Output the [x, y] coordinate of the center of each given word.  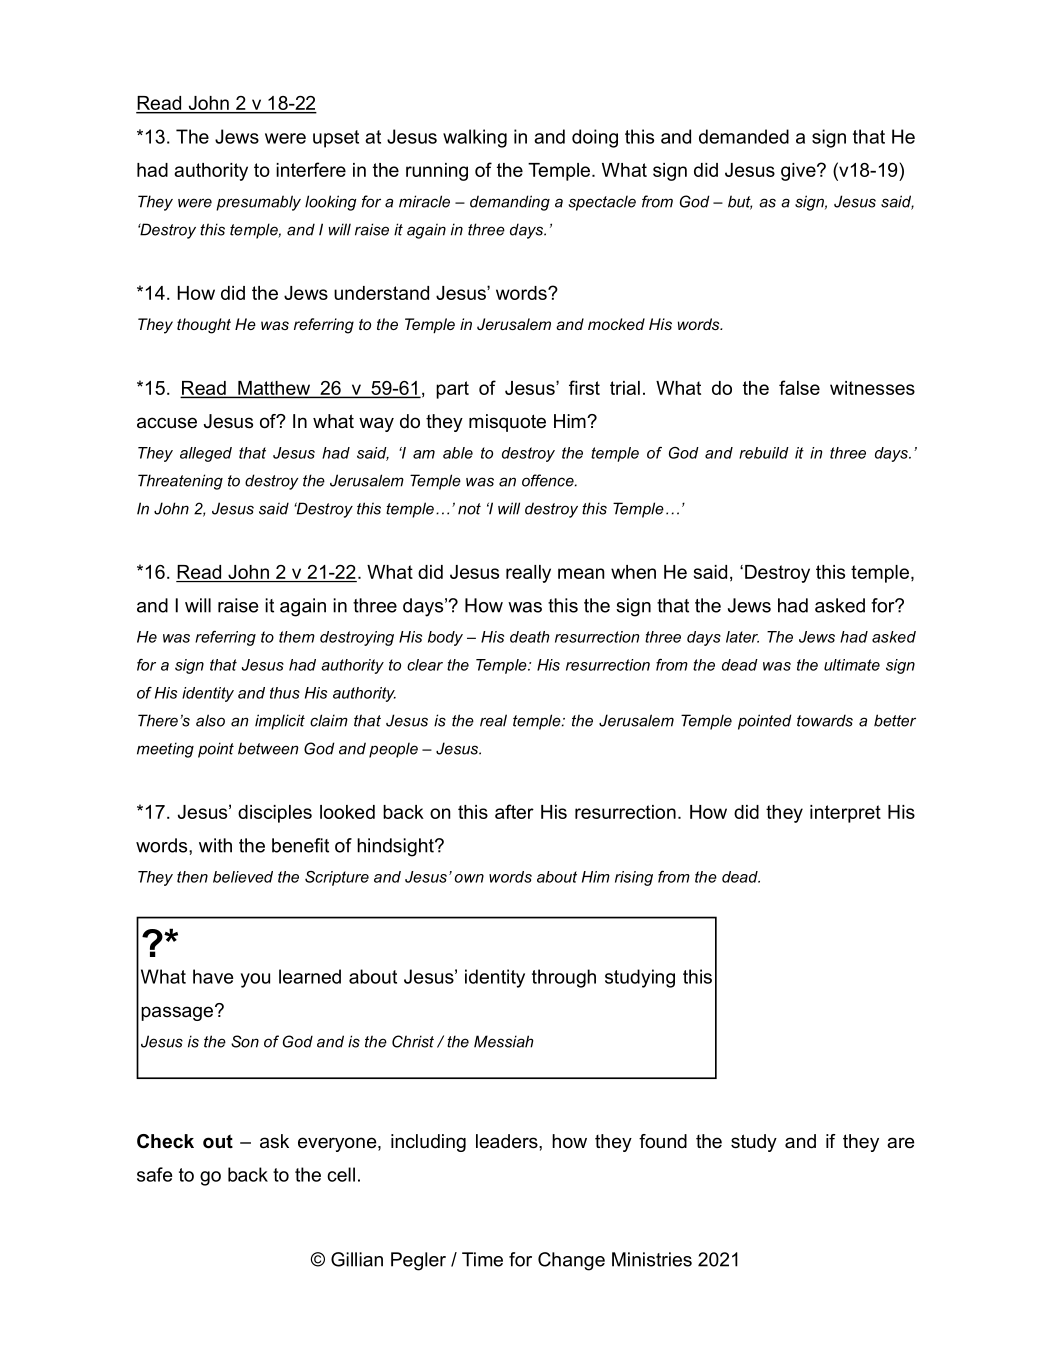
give [799, 172]
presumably [258, 203]
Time [482, 1259]
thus [285, 693]
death [529, 637]
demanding [510, 203]
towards [825, 720]
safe [154, 1174]
